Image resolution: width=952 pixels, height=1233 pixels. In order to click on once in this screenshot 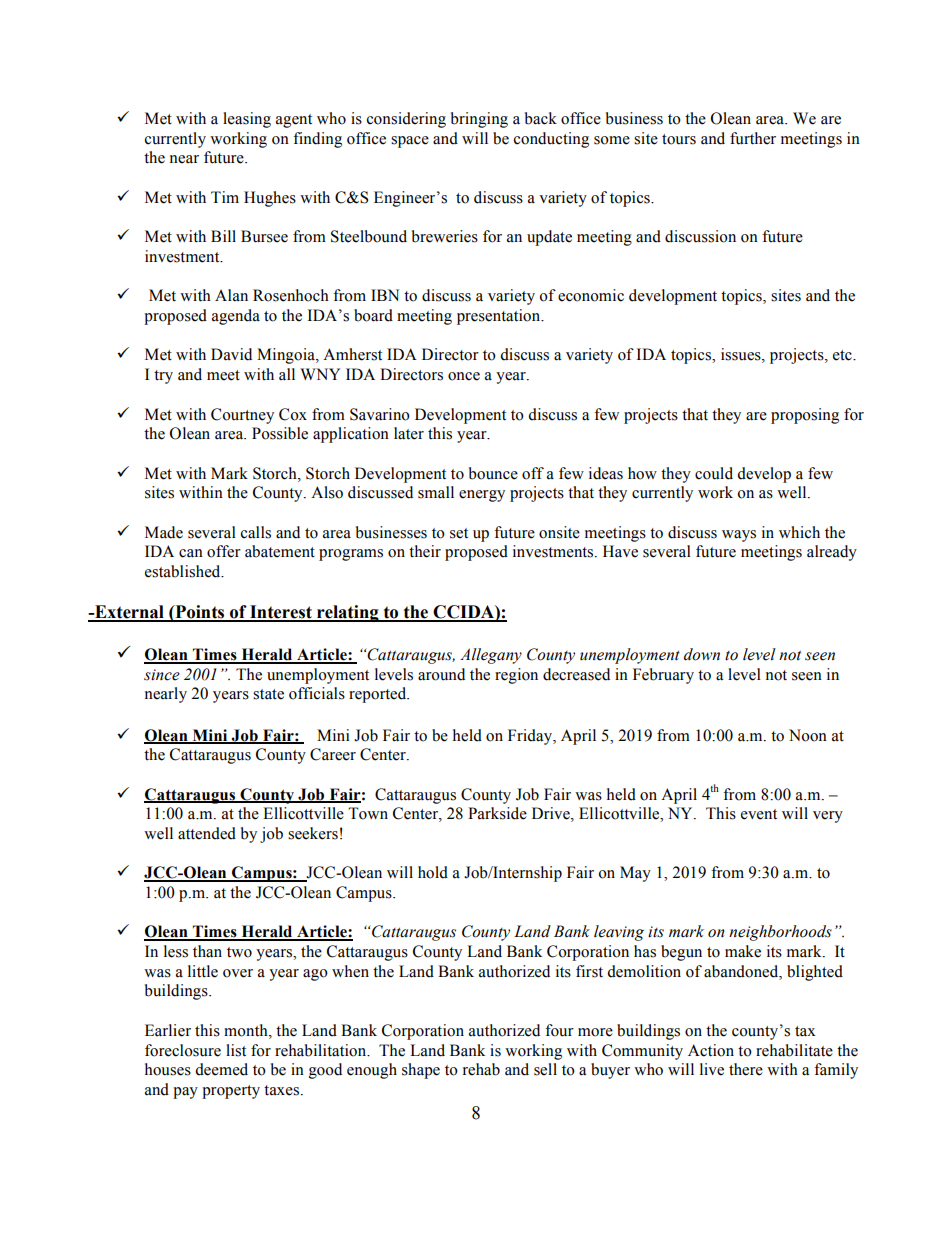, I will do `click(464, 376)`.
